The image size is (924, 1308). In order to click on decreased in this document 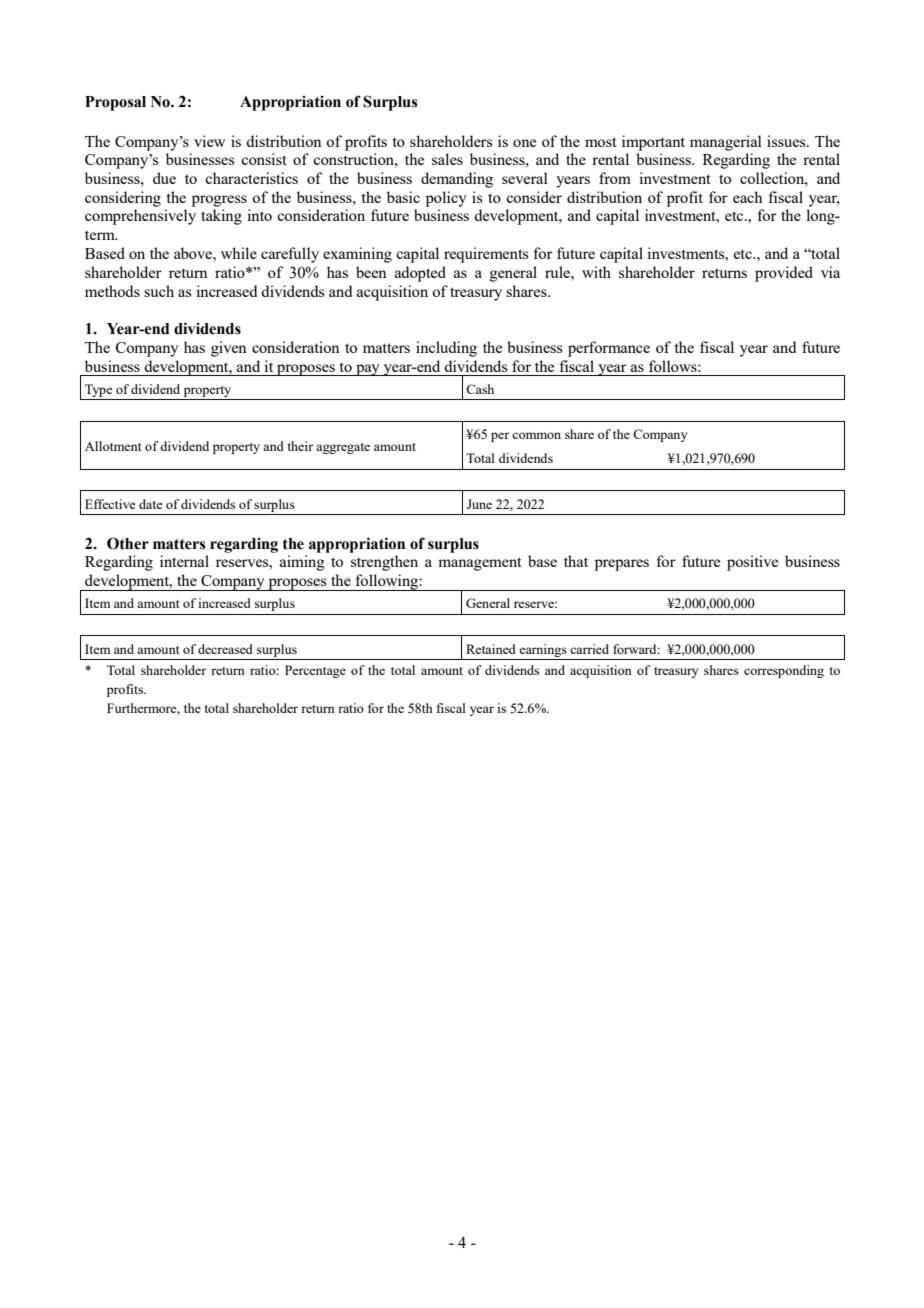, I will do `click(225, 649)`.
